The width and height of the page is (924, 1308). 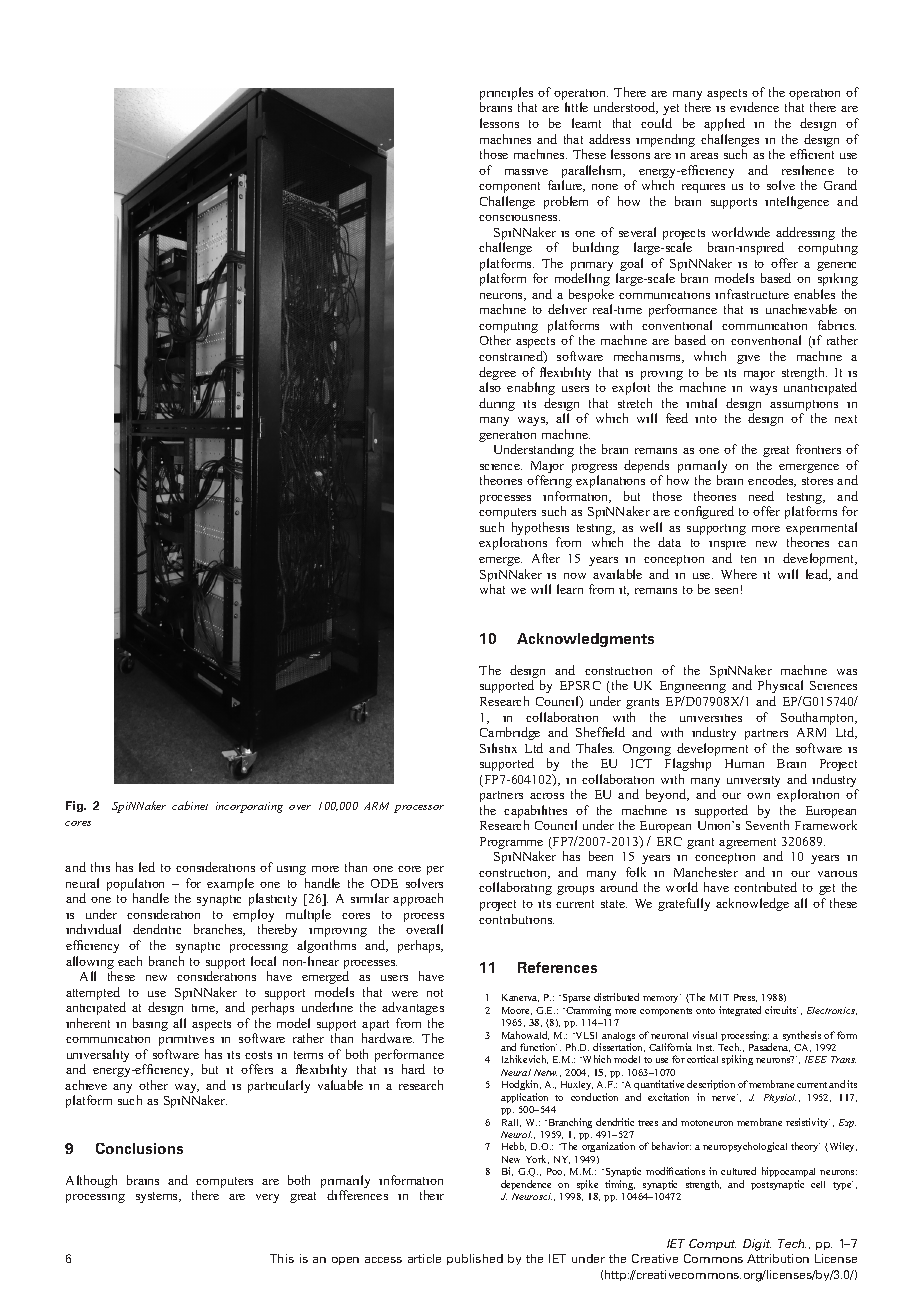 What do you see at coordinates (490, 387) in the page?
I see `also` at bounding box center [490, 387].
